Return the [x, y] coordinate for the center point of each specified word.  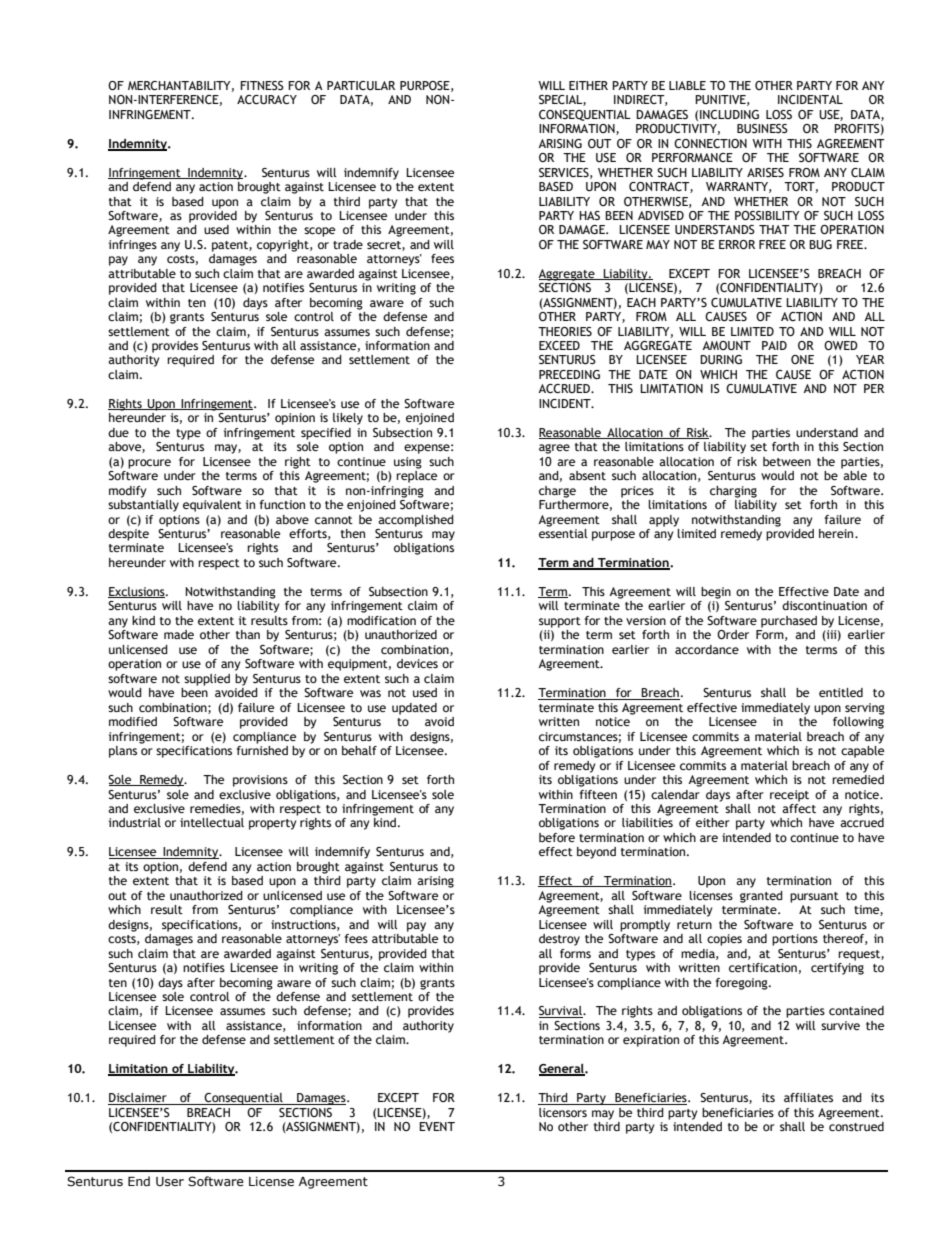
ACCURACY [267, 99]
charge [557, 492]
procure [149, 464]
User [170, 1181]
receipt [789, 796]
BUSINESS [762, 128]
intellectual [212, 822]
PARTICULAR [361, 85]
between [787, 461]
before [557, 837]
